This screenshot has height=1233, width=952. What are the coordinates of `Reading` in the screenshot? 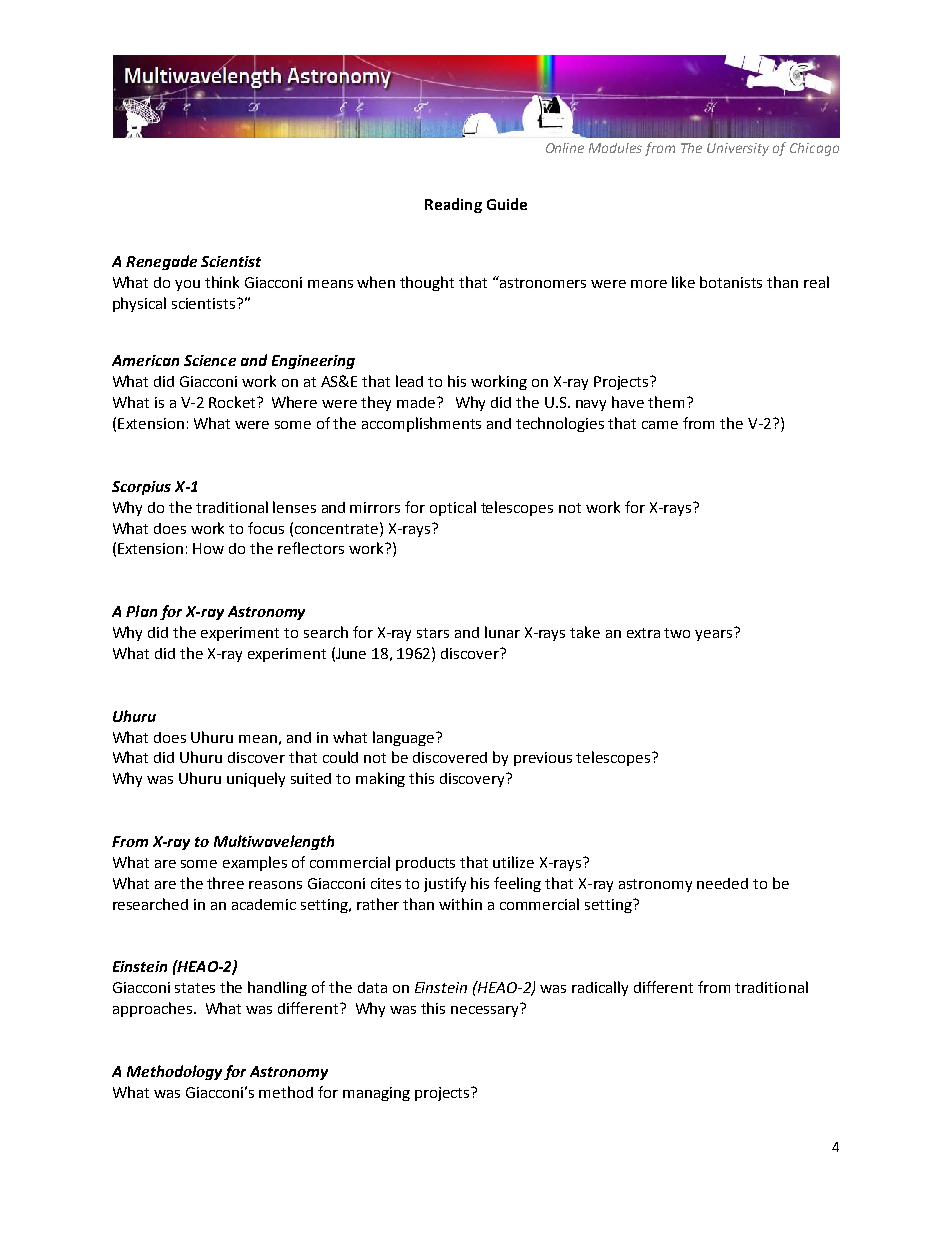 It's located at (453, 205).
